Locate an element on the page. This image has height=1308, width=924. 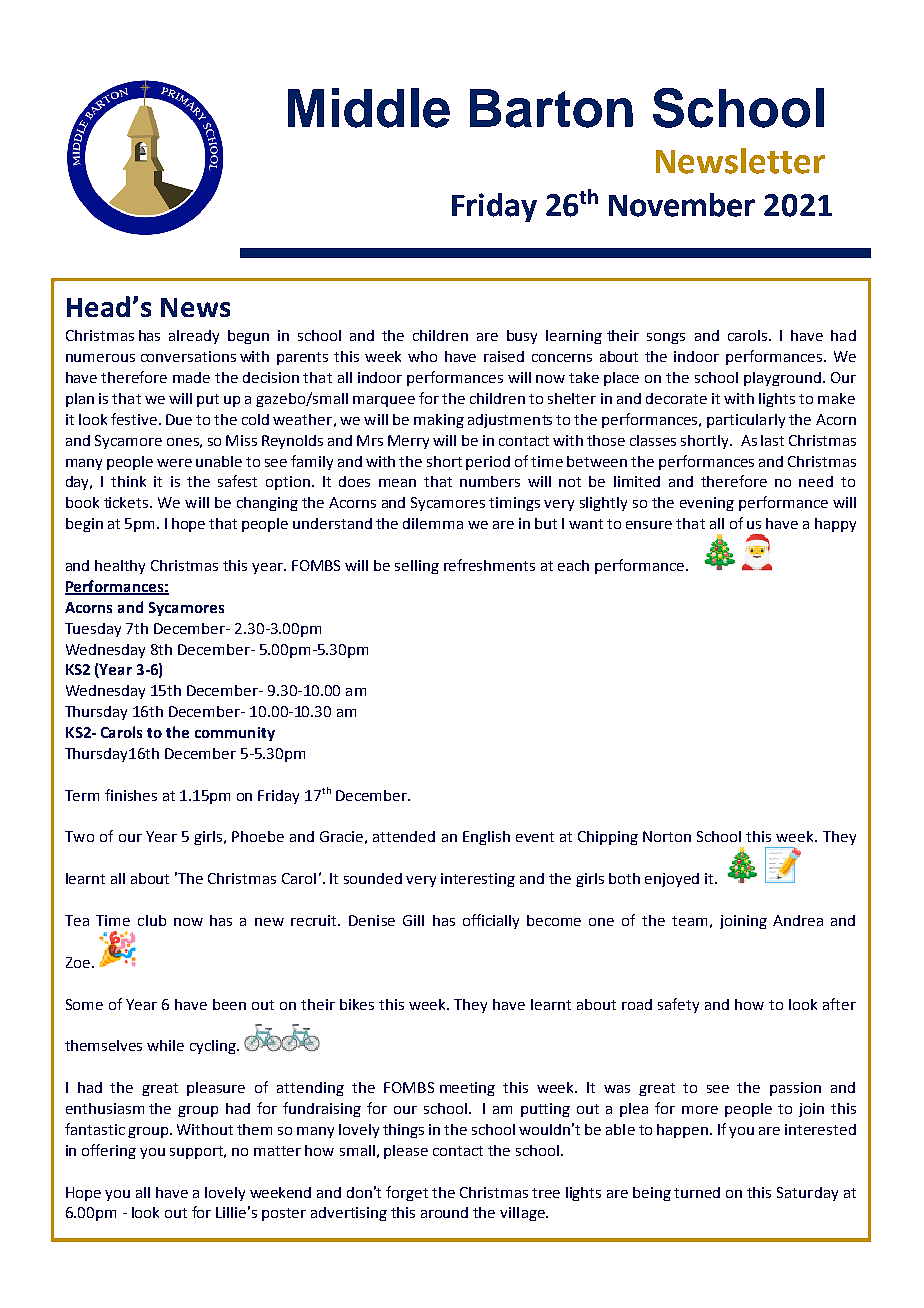
around is located at coordinates (444, 1212).
